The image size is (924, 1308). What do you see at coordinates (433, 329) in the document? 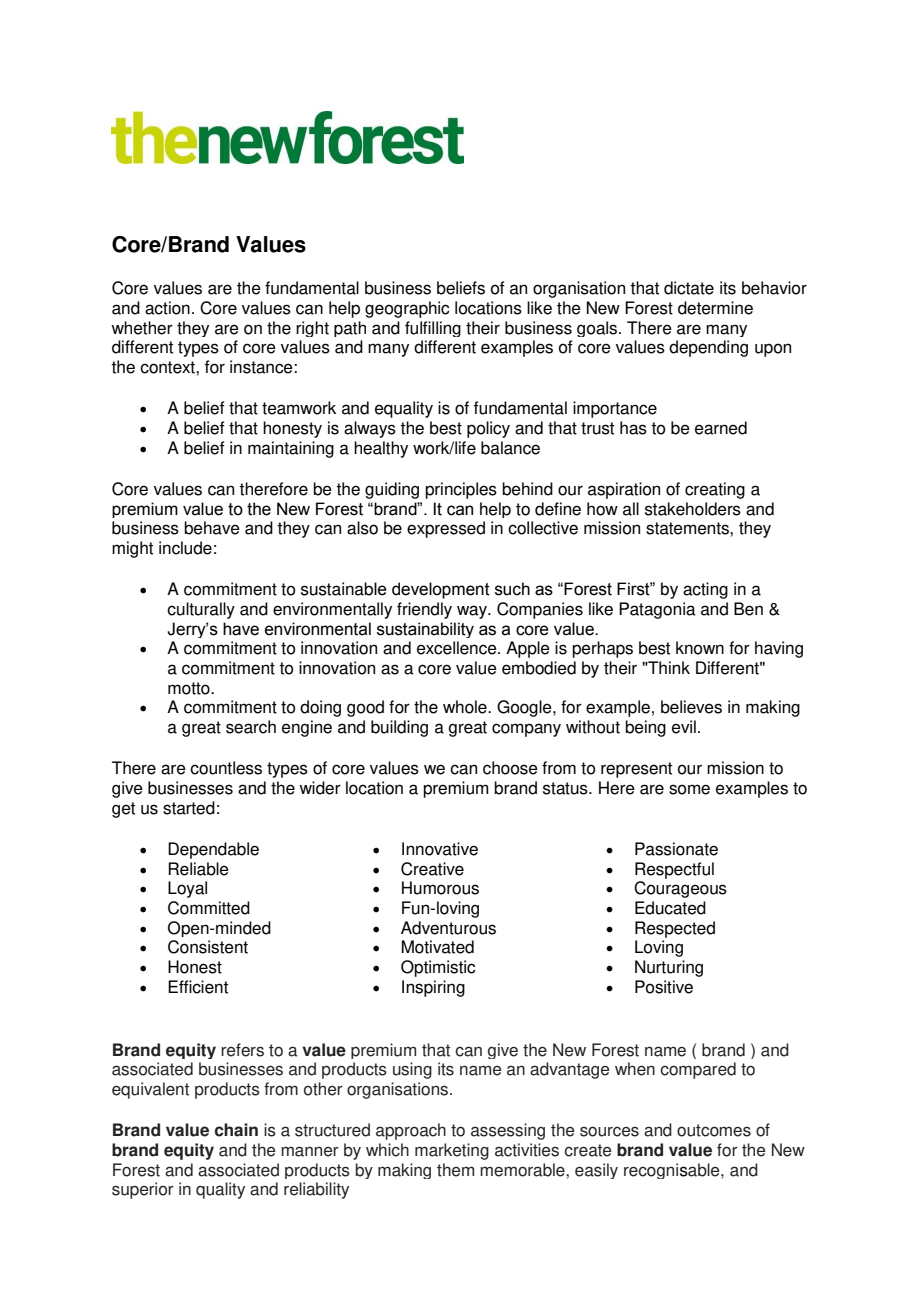
I see `fulfilling` at bounding box center [433, 329].
